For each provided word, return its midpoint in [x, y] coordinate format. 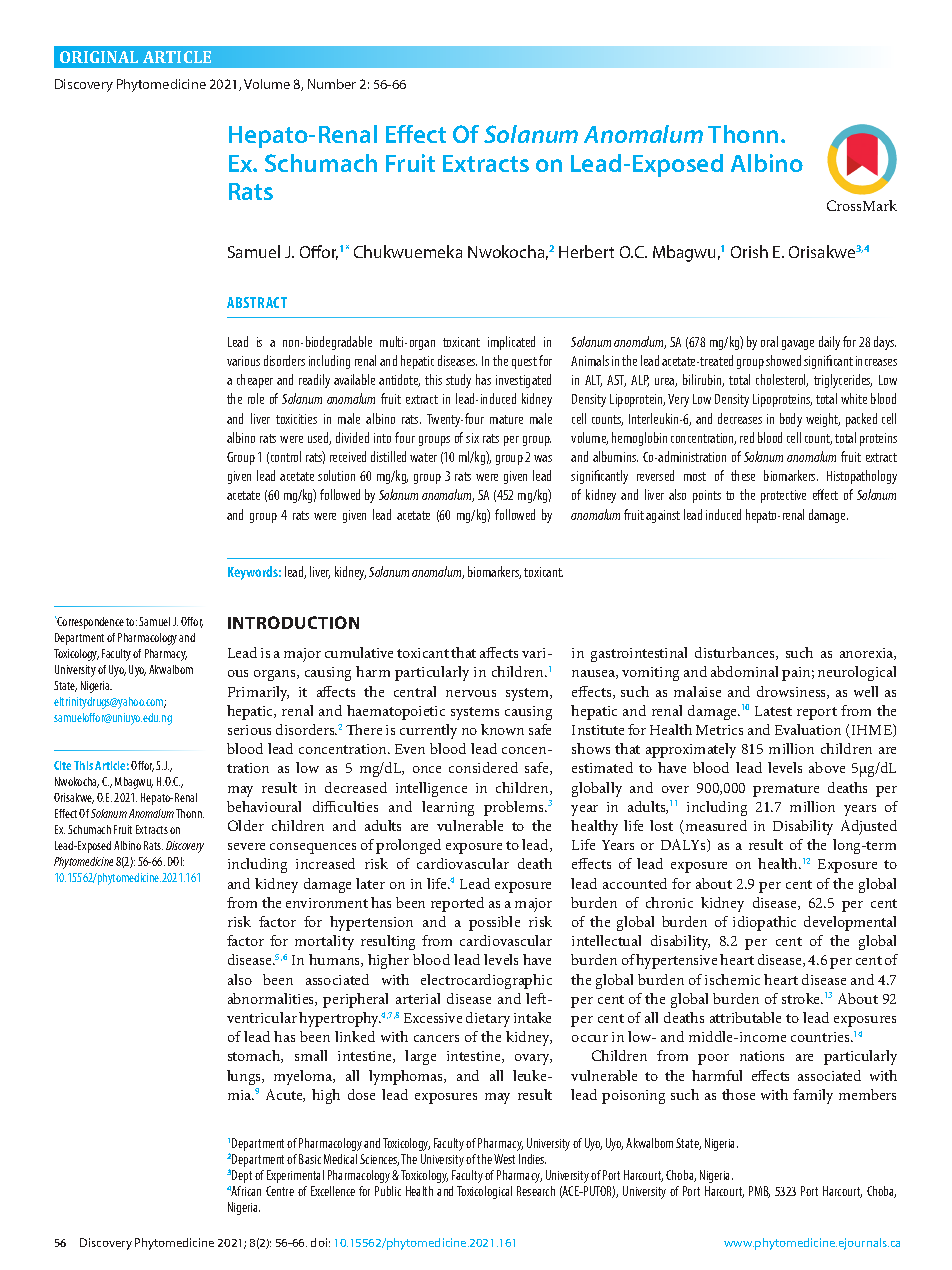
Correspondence [90, 623]
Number [332, 84]
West [504, 1159]
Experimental [295, 1176]
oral [769, 341]
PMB [759, 1192]
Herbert [586, 251]
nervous [471, 693]
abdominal [744, 671]
